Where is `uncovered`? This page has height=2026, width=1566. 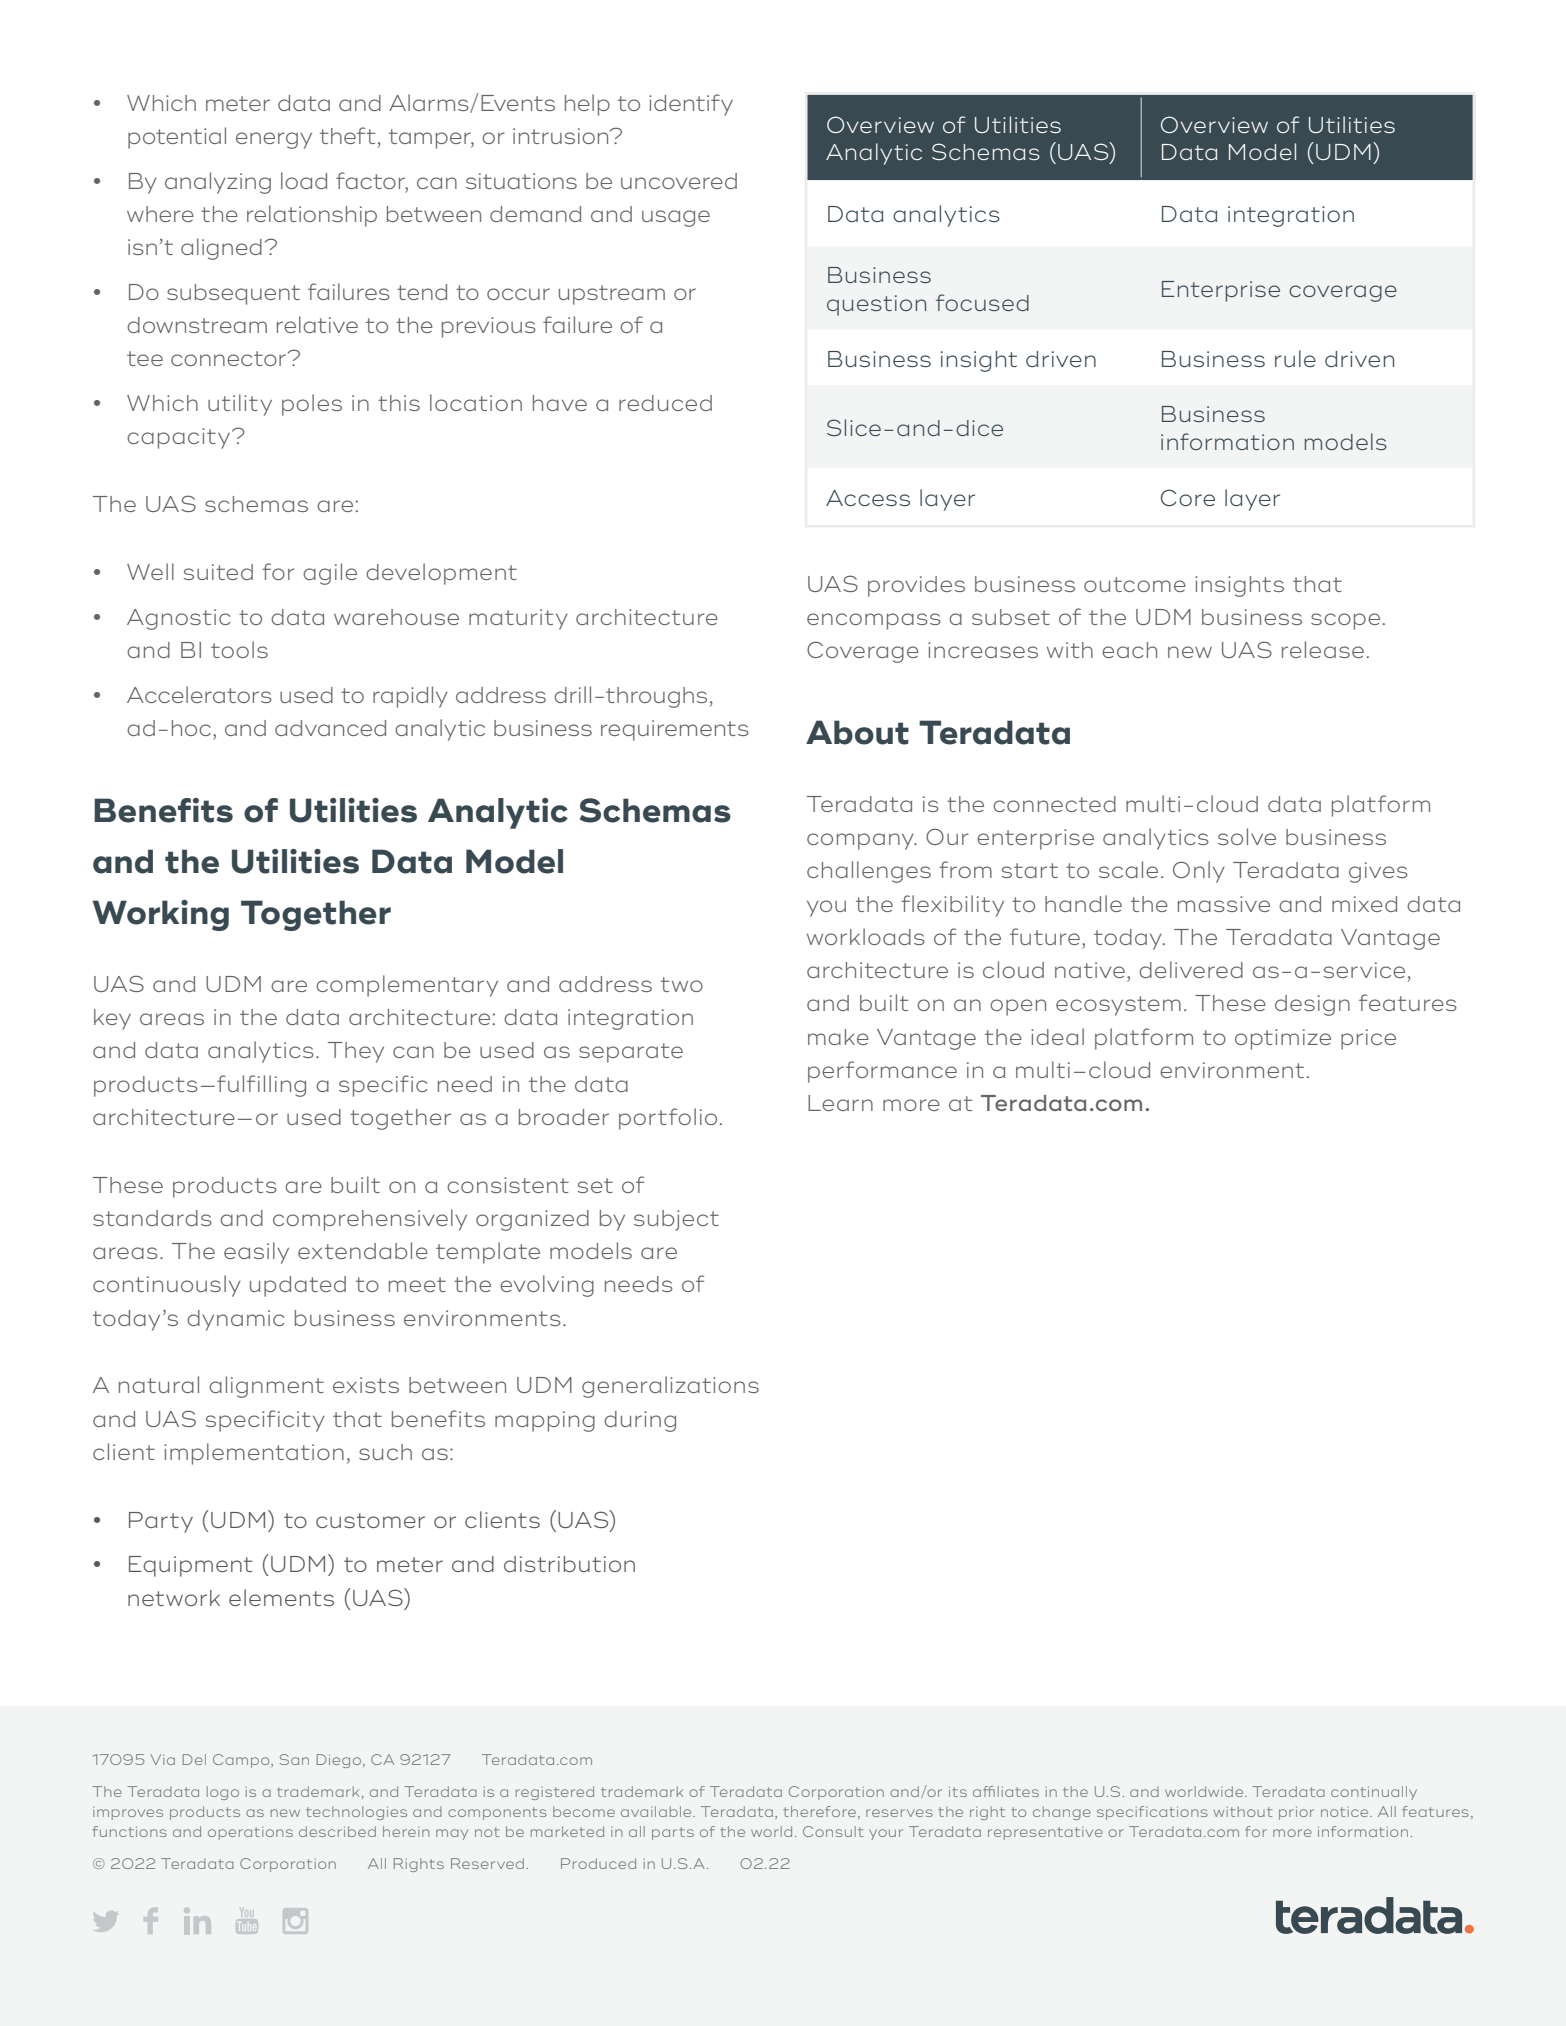
uncovered is located at coordinates (679, 181).
